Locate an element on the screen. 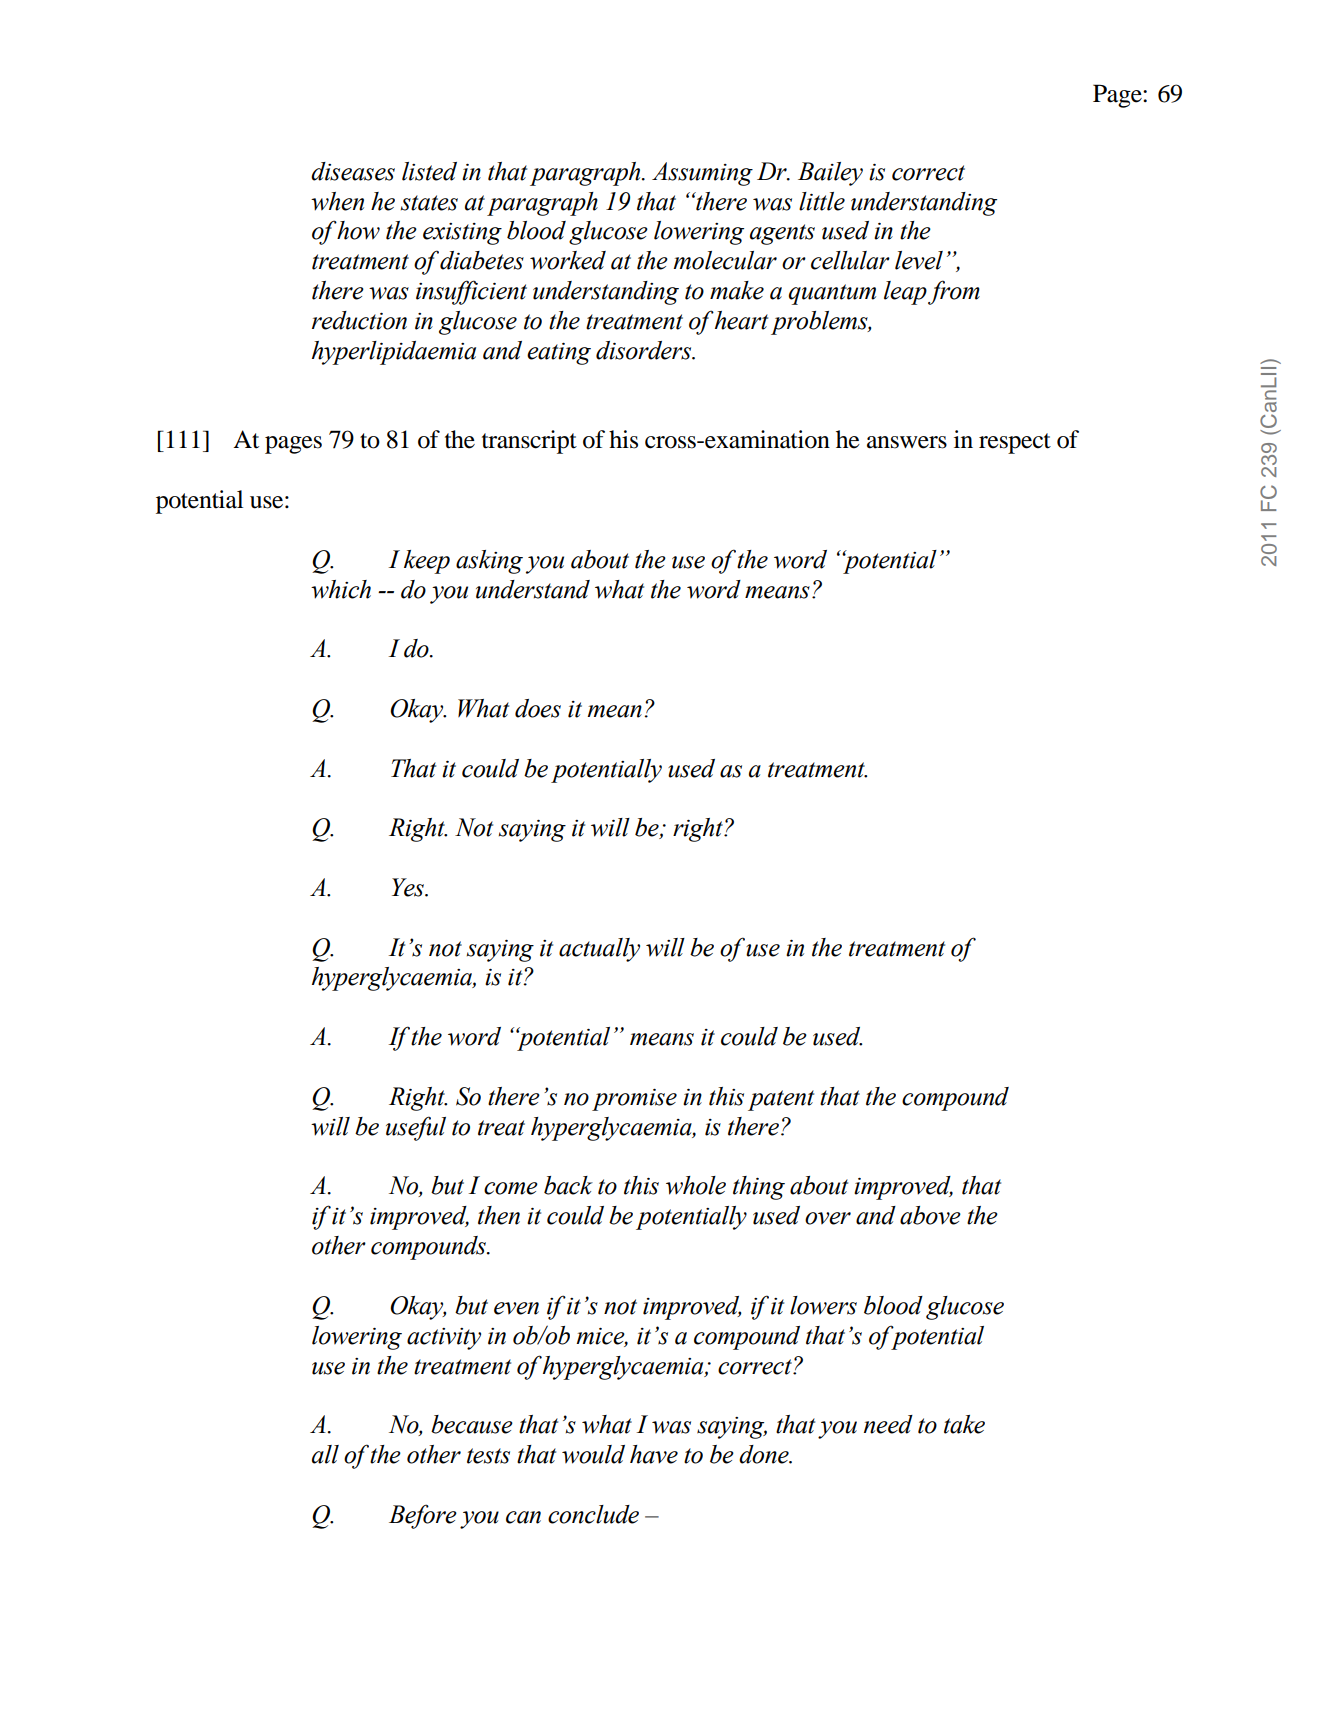  answers is located at coordinates (907, 442).
